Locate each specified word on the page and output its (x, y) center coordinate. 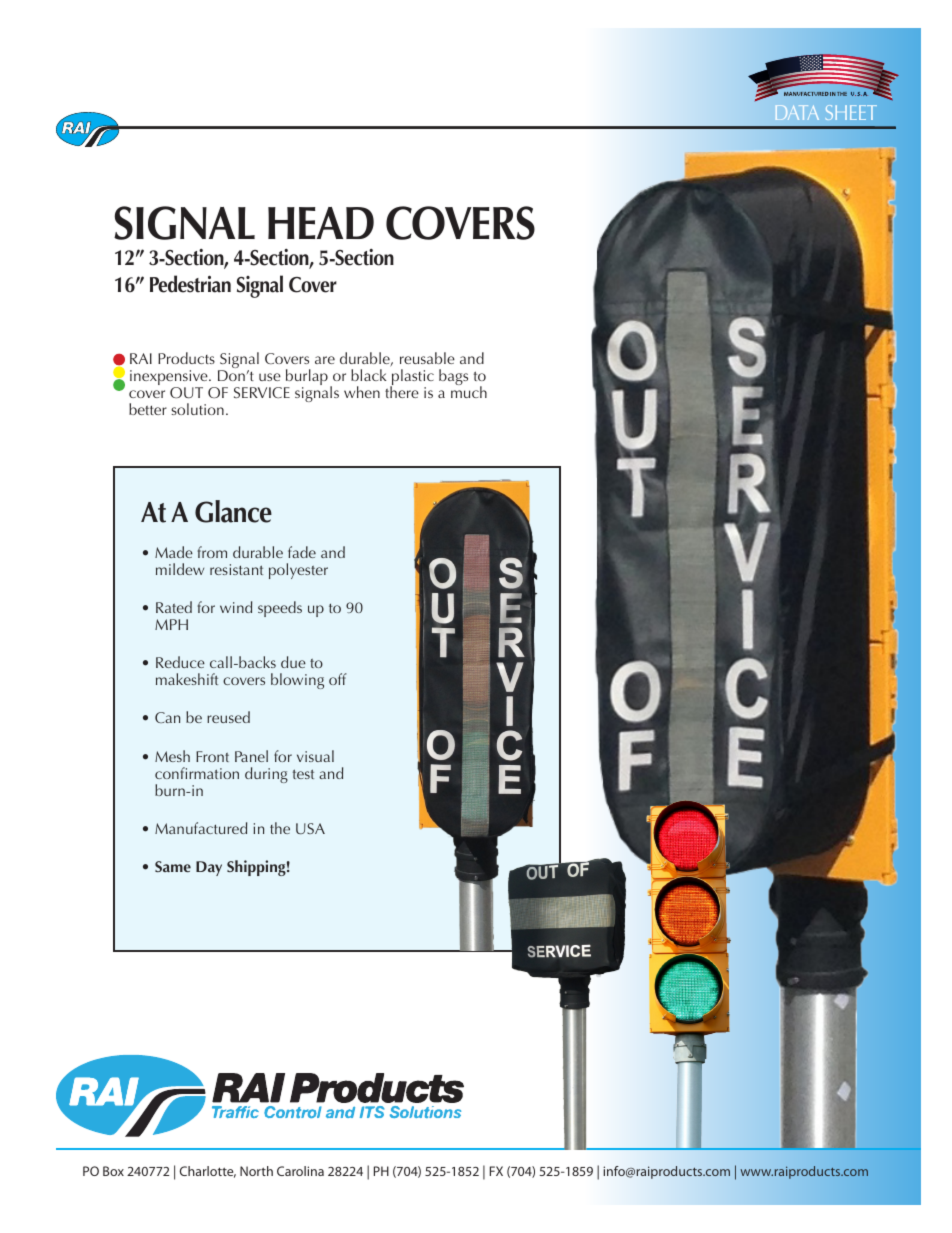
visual (315, 756)
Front (212, 756)
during (266, 775)
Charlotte (208, 1172)
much (469, 392)
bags (453, 377)
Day (209, 868)
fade (302, 552)
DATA (797, 112)
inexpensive (170, 379)
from (212, 552)
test (303, 774)
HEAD (321, 223)
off (338, 679)
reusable (427, 358)
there (402, 392)
